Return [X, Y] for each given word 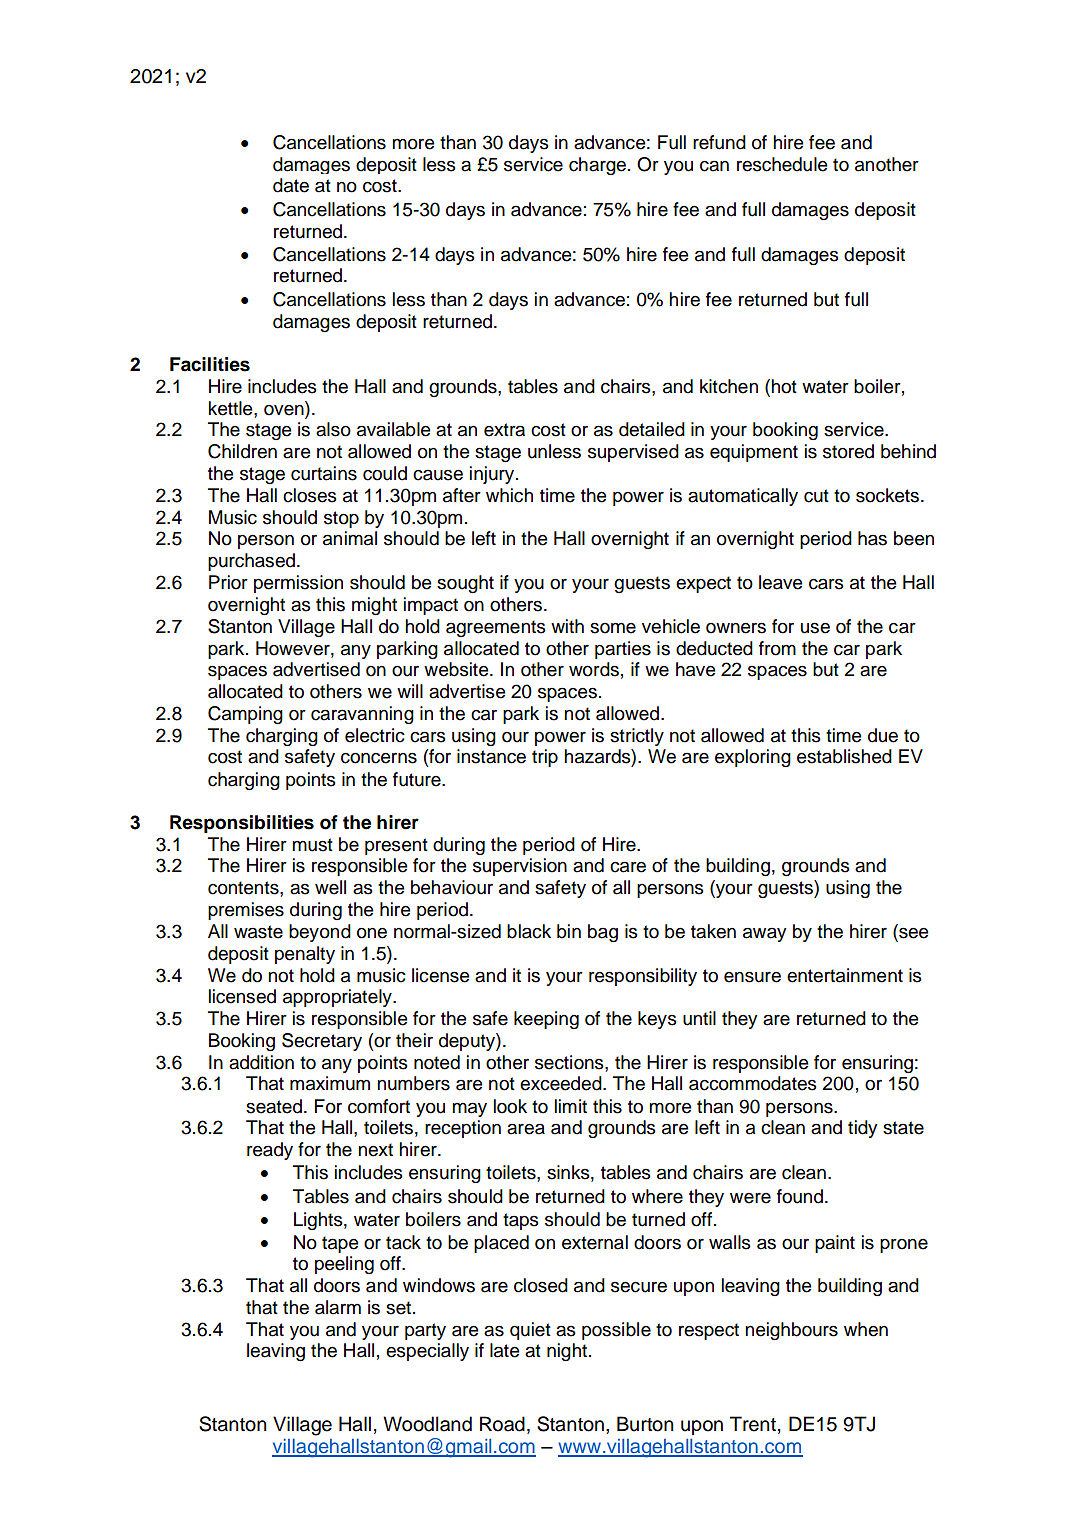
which [509, 495]
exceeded [562, 1083]
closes [310, 495]
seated [274, 1106]
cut [816, 496]
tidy [863, 1129]
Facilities [210, 364]
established [844, 756]
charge [597, 166]
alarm [338, 1307]
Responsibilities [242, 824]
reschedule [782, 164]
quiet [530, 1331]
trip [545, 758]
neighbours [791, 1331]
